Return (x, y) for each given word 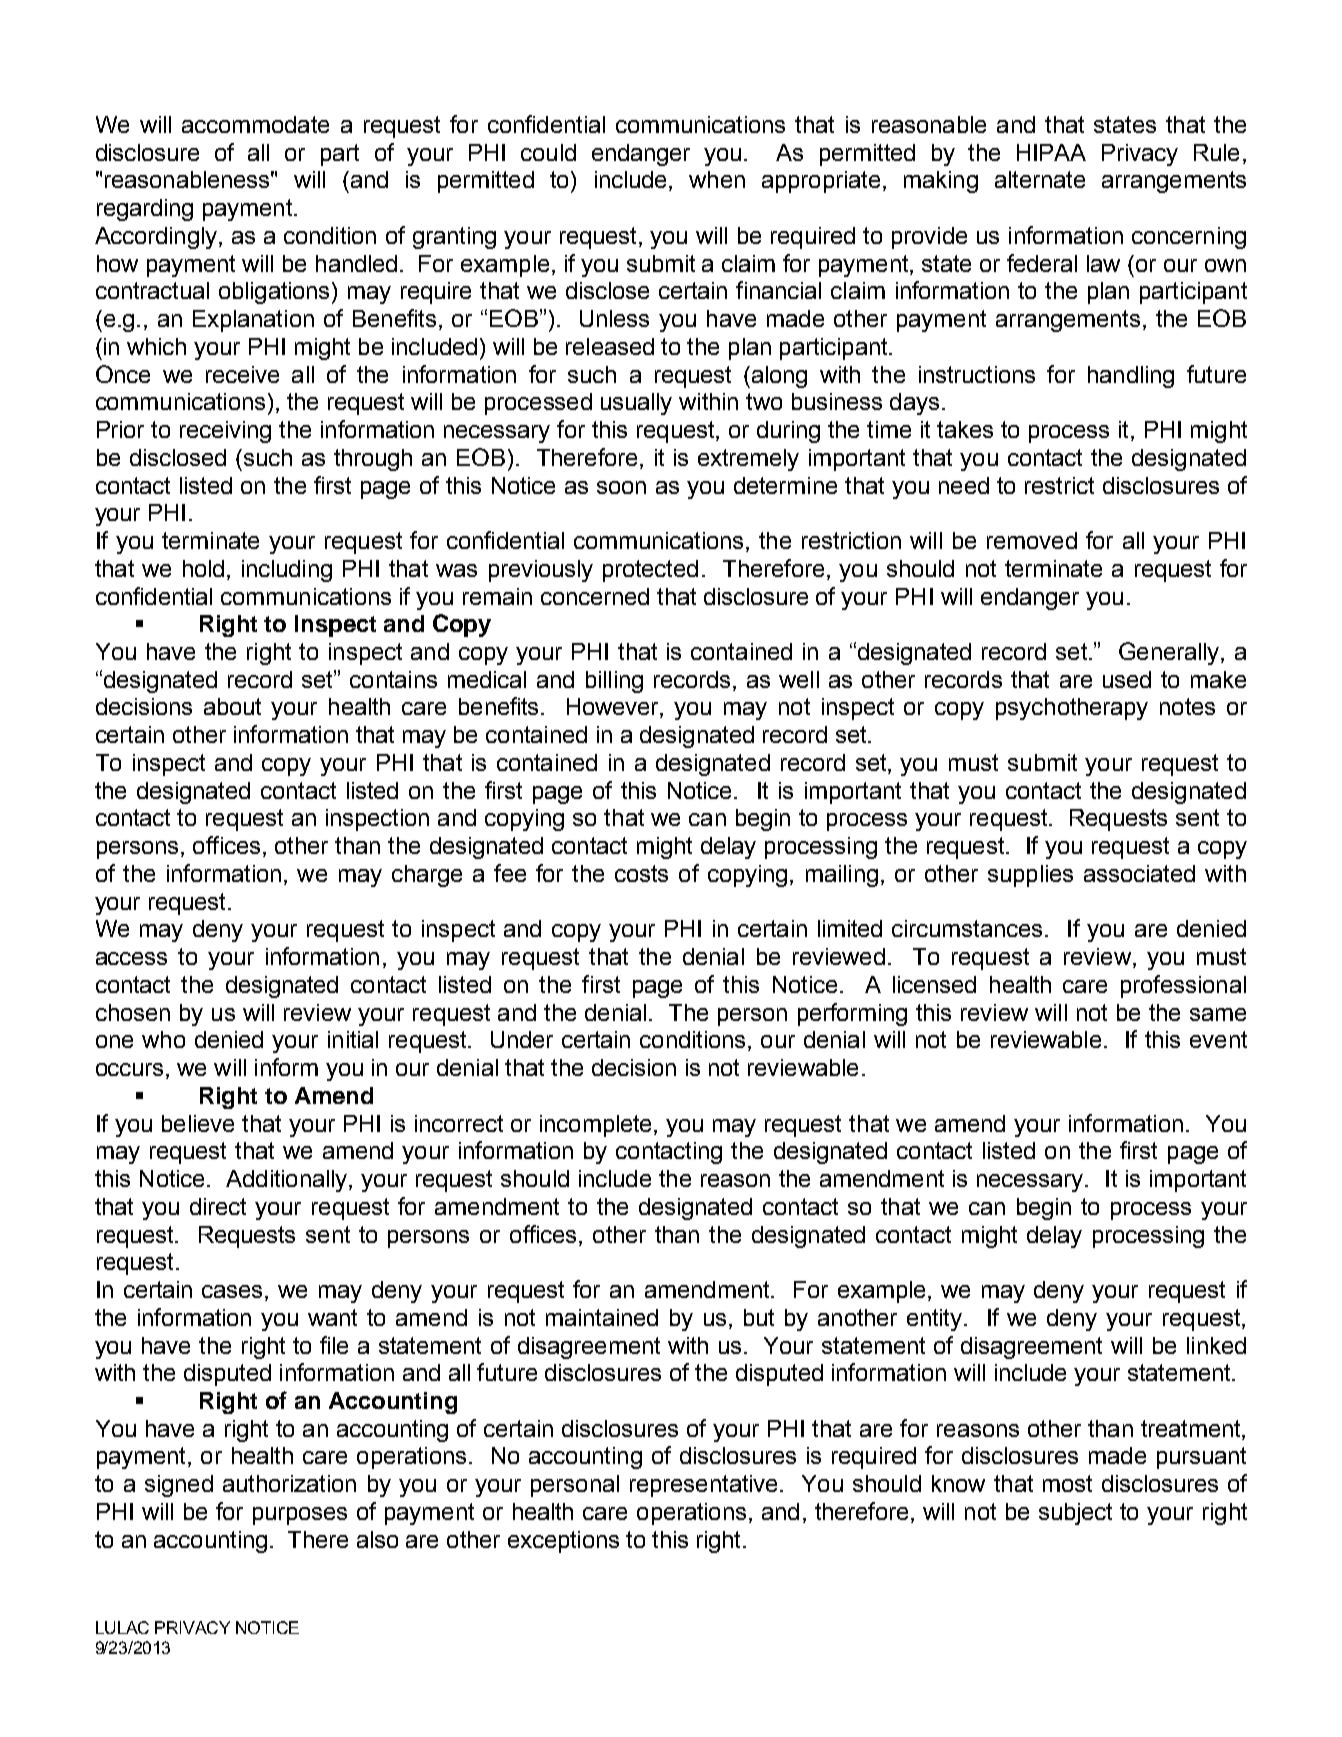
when (717, 179)
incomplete (595, 1126)
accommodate (255, 124)
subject (1075, 1514)
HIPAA (1051, 152)
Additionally (288, 1181)
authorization (289, 1483)
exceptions (563, 1542)
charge (427, 876)
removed (1032, 540)
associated (1139, 873)
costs (641, 873)
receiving (225, 432)
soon (621, 487)
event (1218, 1039)
